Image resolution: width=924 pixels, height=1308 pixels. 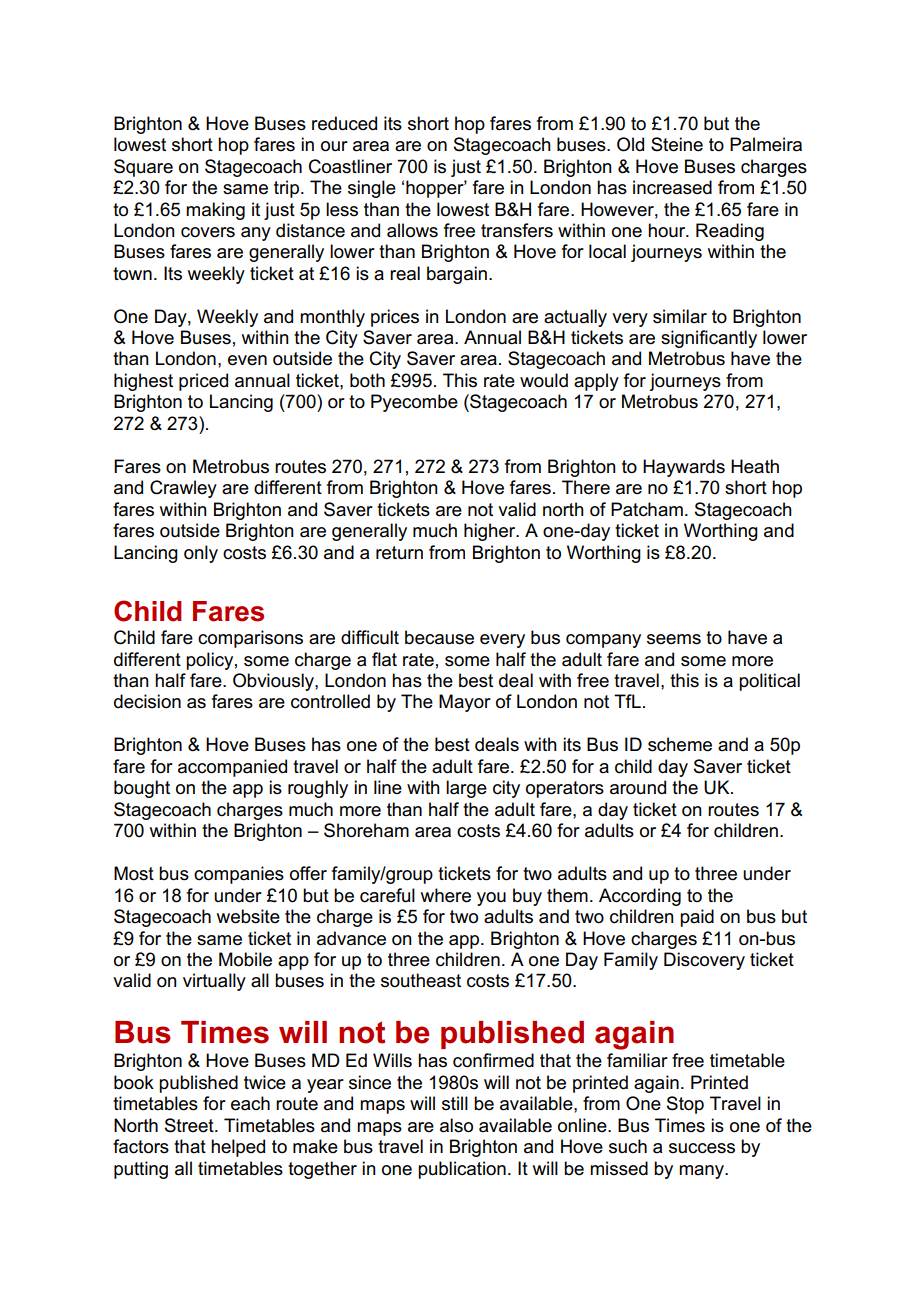 What do you see at coordinates (702, 1148) in the screenshot?
I see `success` at bounding box center [702, 1148].
